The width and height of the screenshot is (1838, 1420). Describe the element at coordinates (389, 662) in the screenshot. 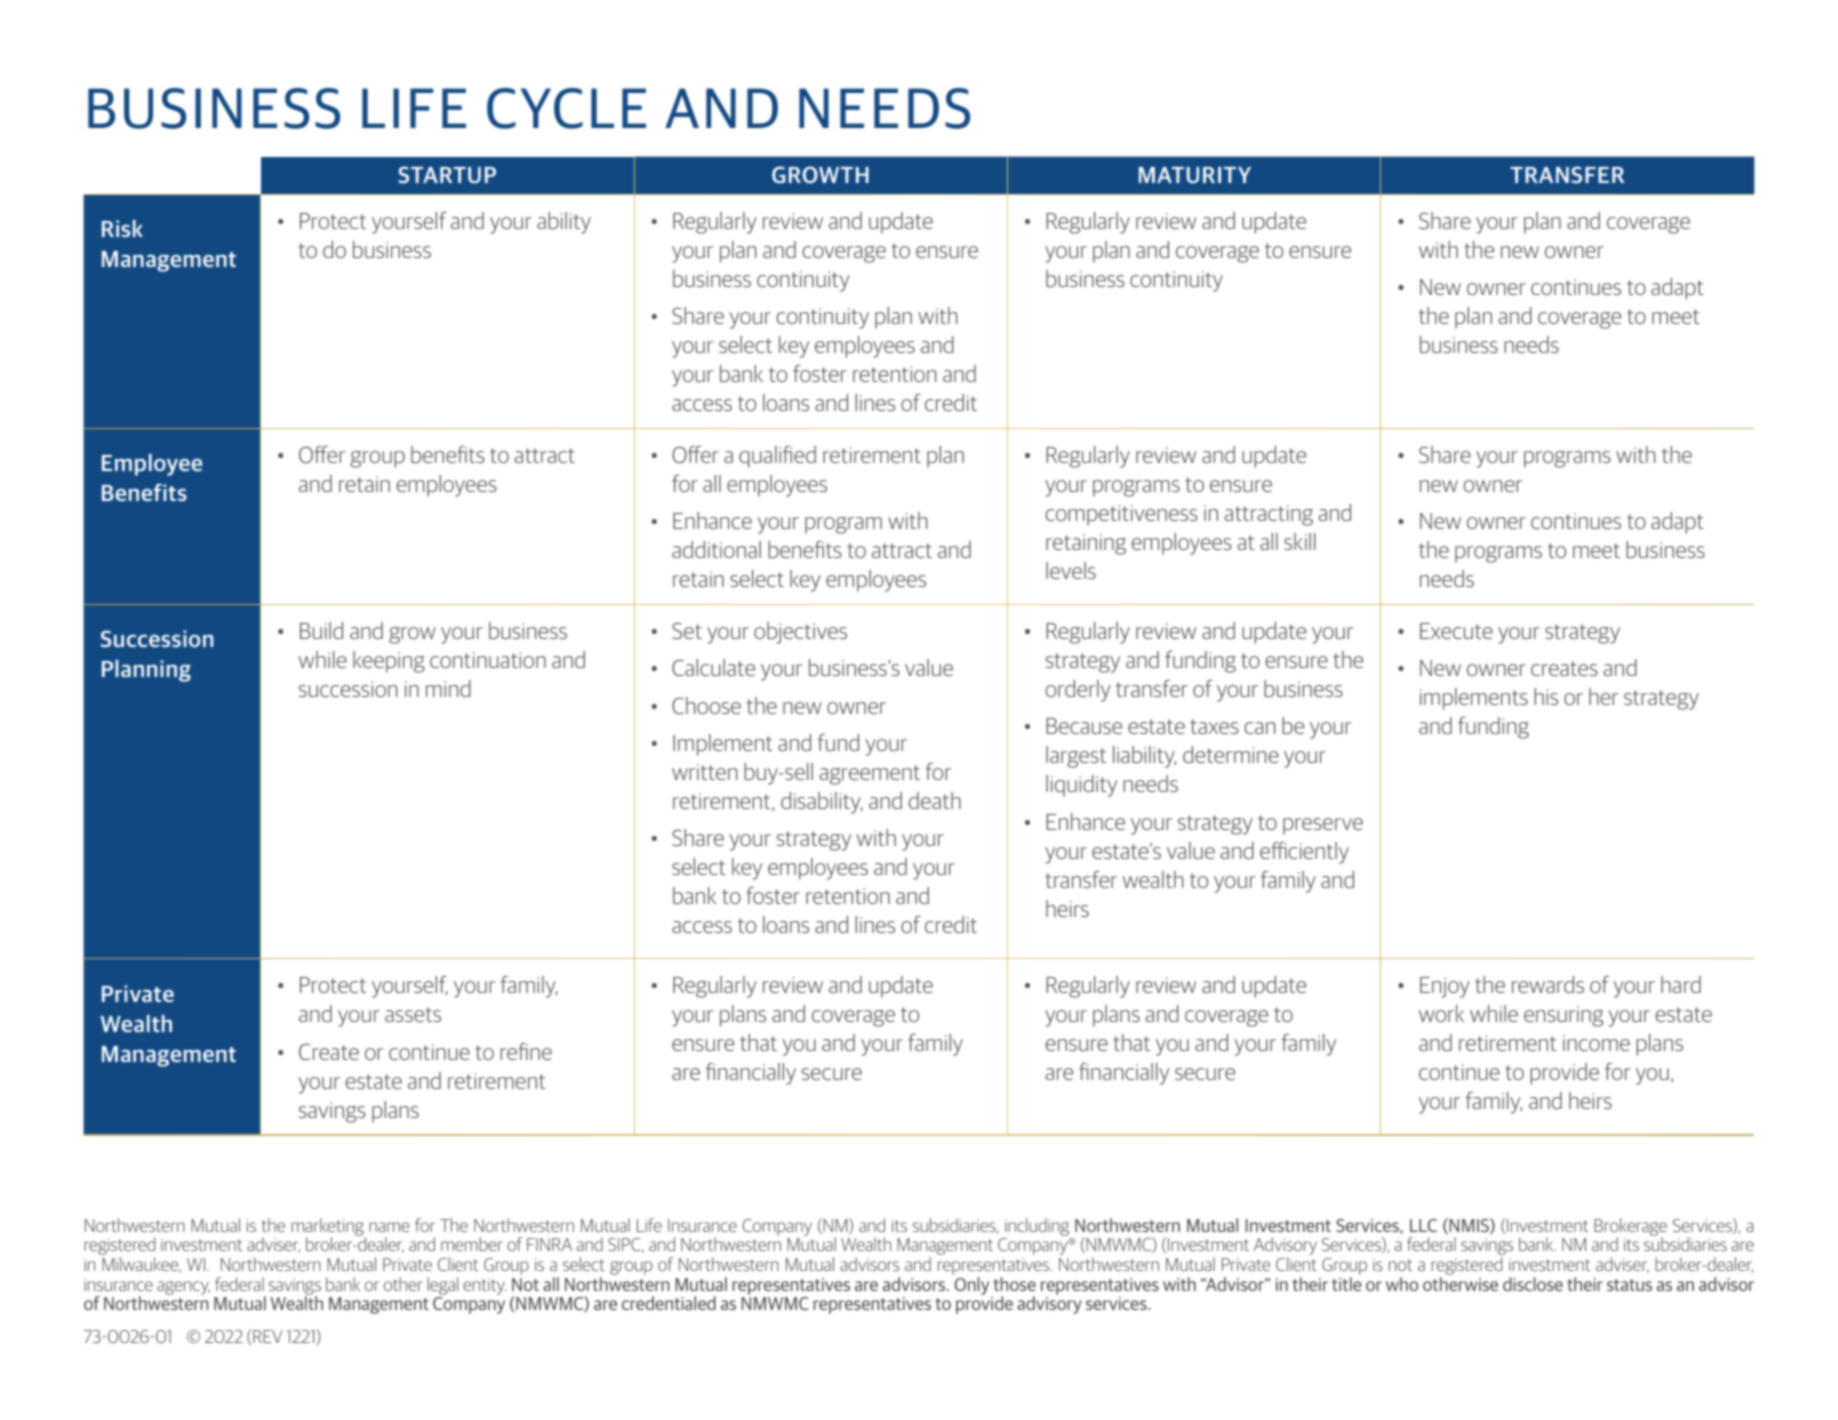

I see `keeping` at that location.
